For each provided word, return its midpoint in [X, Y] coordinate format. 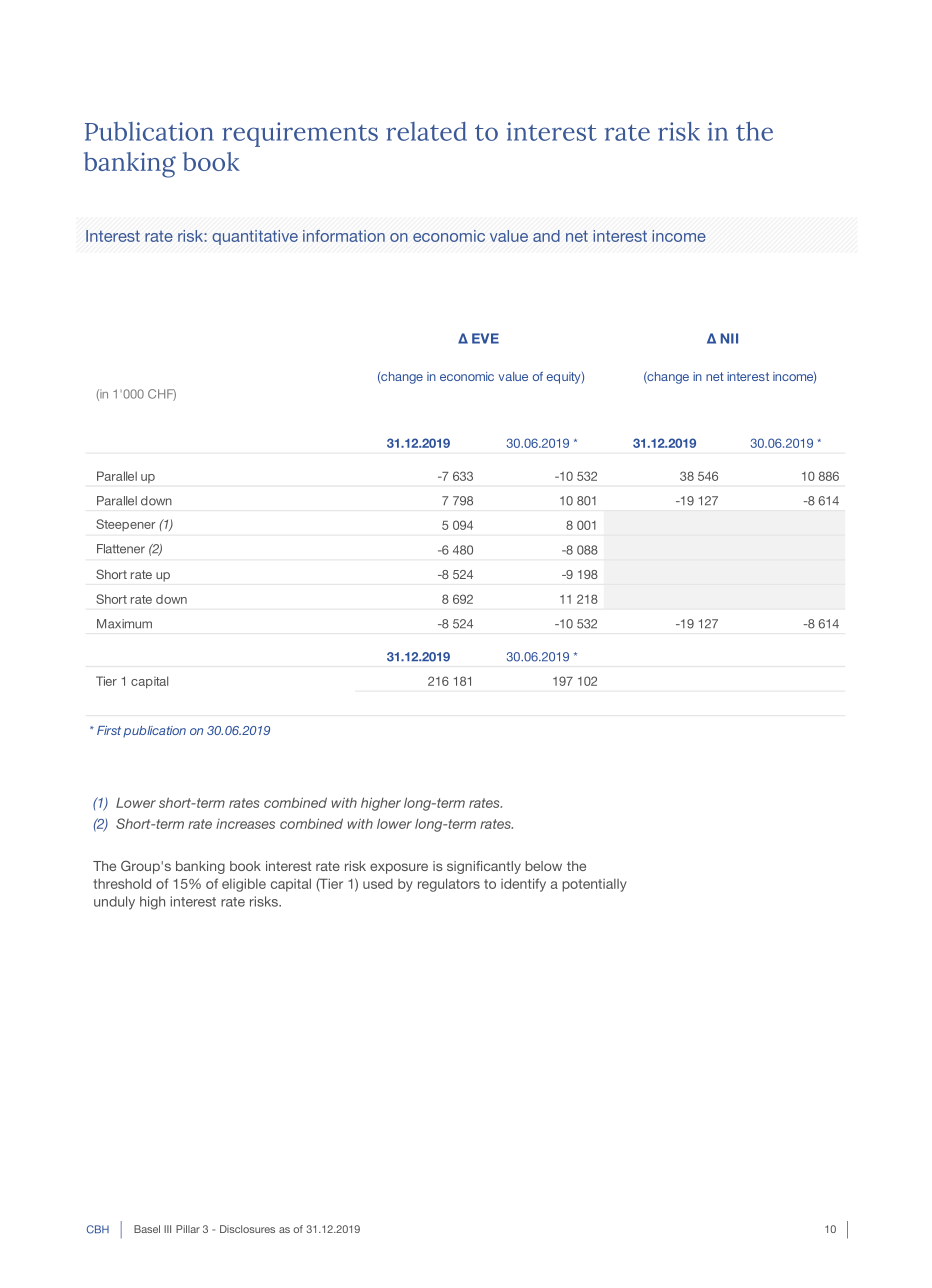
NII [729, 338]
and [546, 236]
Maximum [124, 624]
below [543, 866]
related [426, 131]
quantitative [255, 237]
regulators [449, 885]
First [109, 730]
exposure [399, 868]
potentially [594, 885]
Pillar [188, 1229]
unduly [114, 903]
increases [245, 824]
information [344, 236]
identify [523, 885]
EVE [485, 338]
